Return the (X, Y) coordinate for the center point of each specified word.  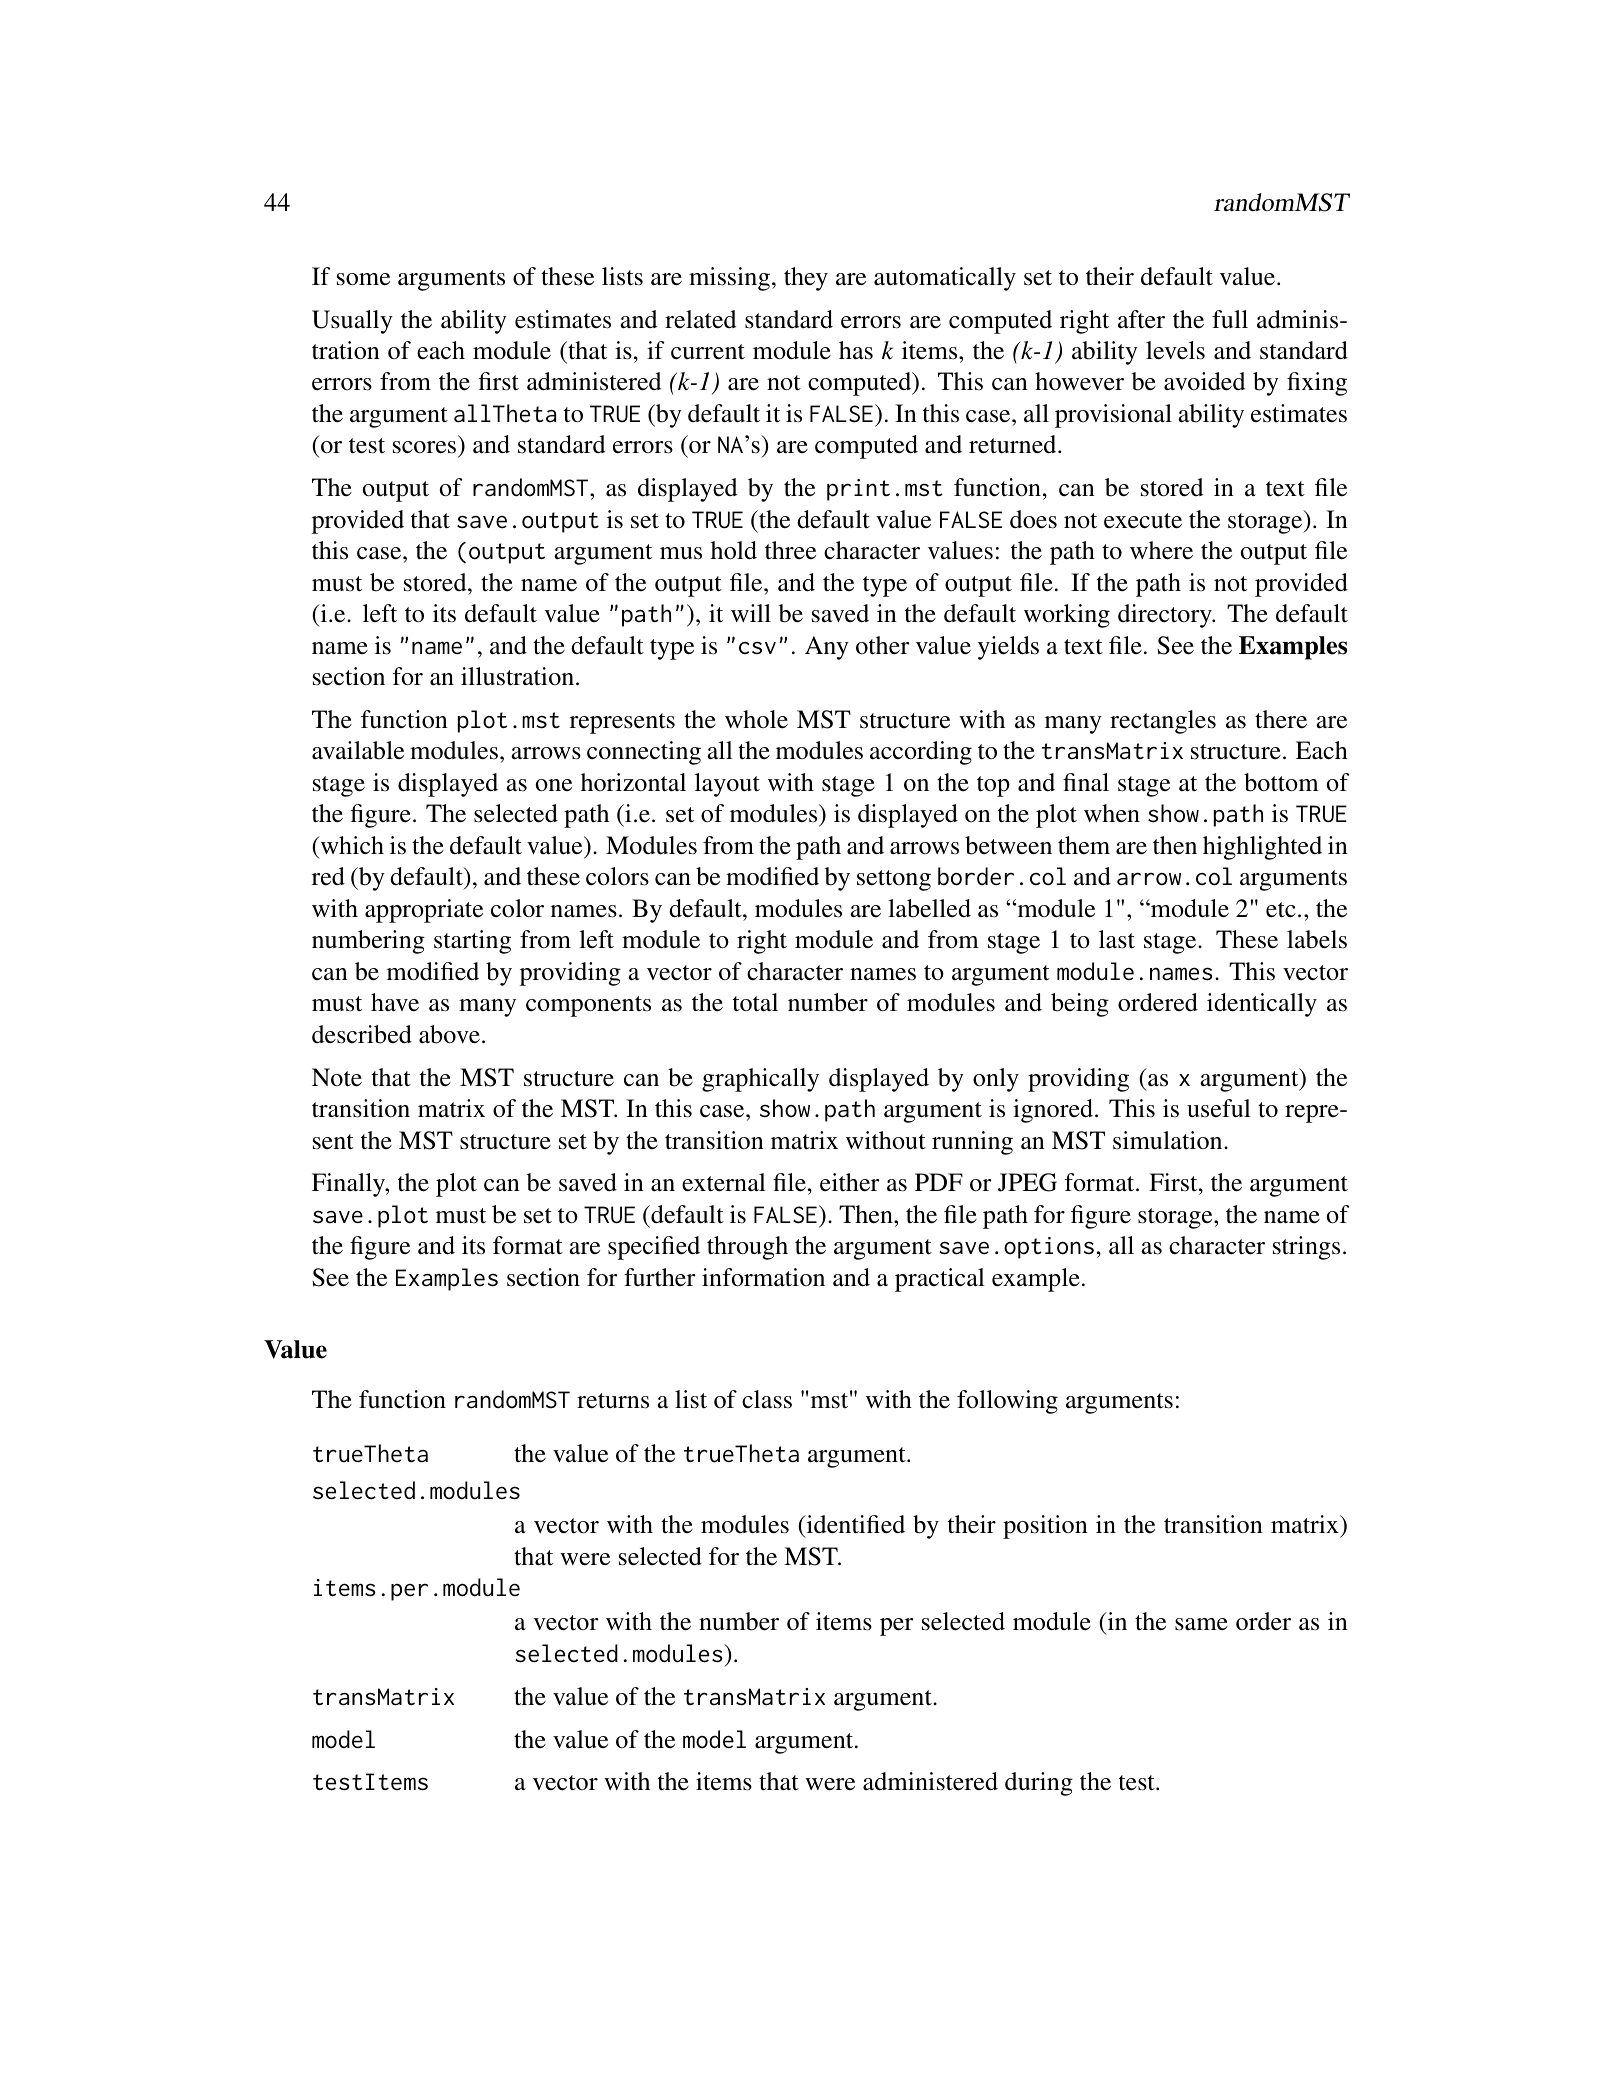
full (1230, 319)
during (1039, 1784)
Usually (352, 322)
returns (613, 1401)
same (1201, 1624)
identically (1262, 1005)
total (755, 1002)
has (856, 350)
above (449, 1034)
